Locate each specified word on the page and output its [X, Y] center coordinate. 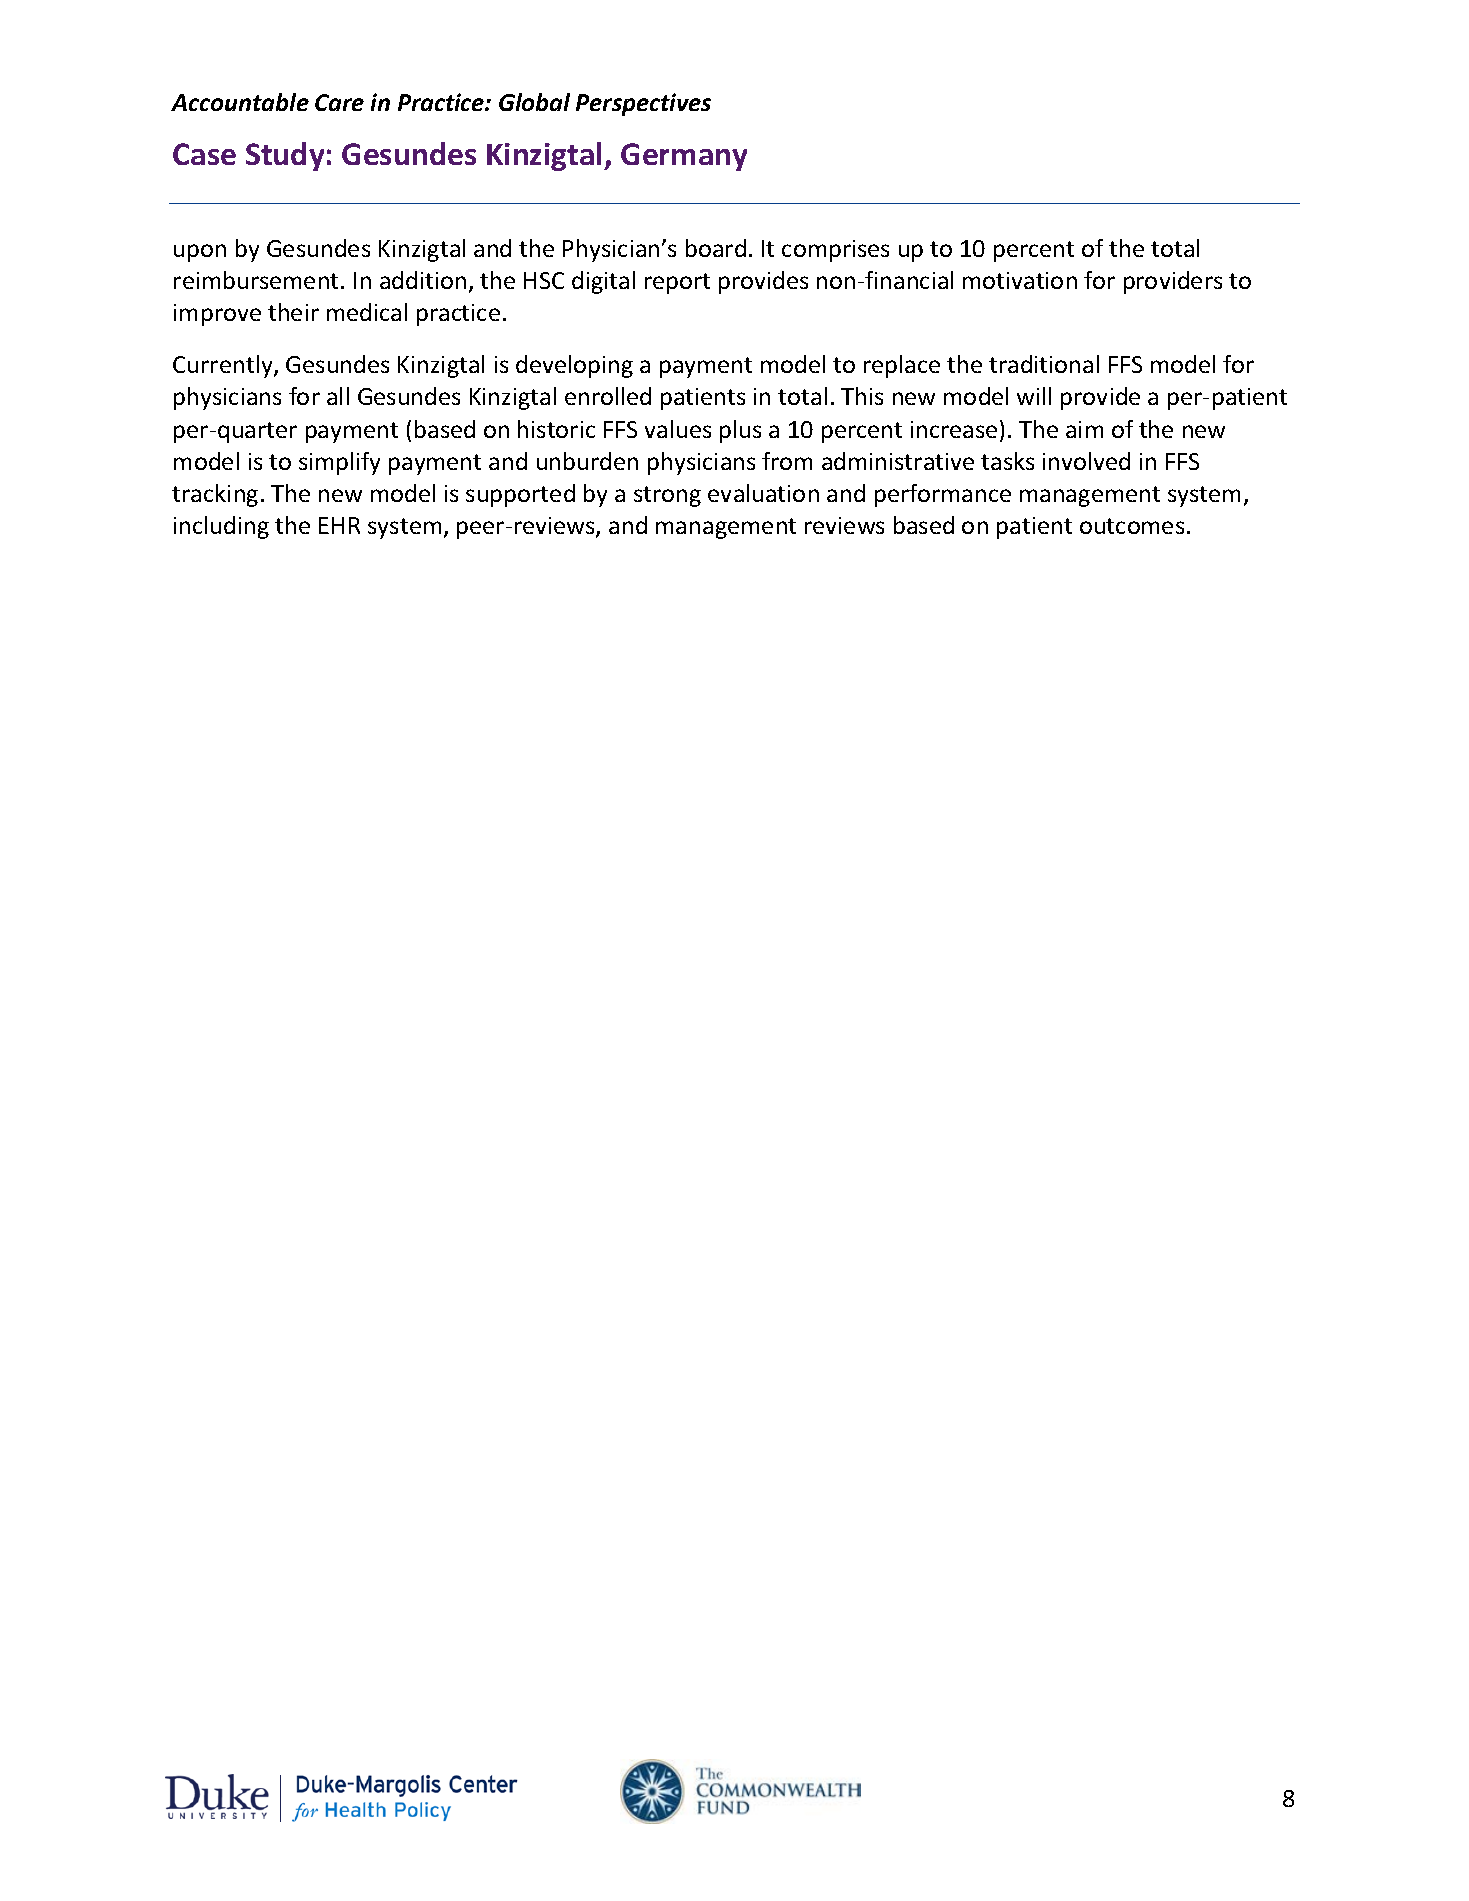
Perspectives [643, 104]
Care [339, 102]
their [293, 312]
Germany [684, 157]
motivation [1020, 280]
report [677, 283]
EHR [339, 525]
